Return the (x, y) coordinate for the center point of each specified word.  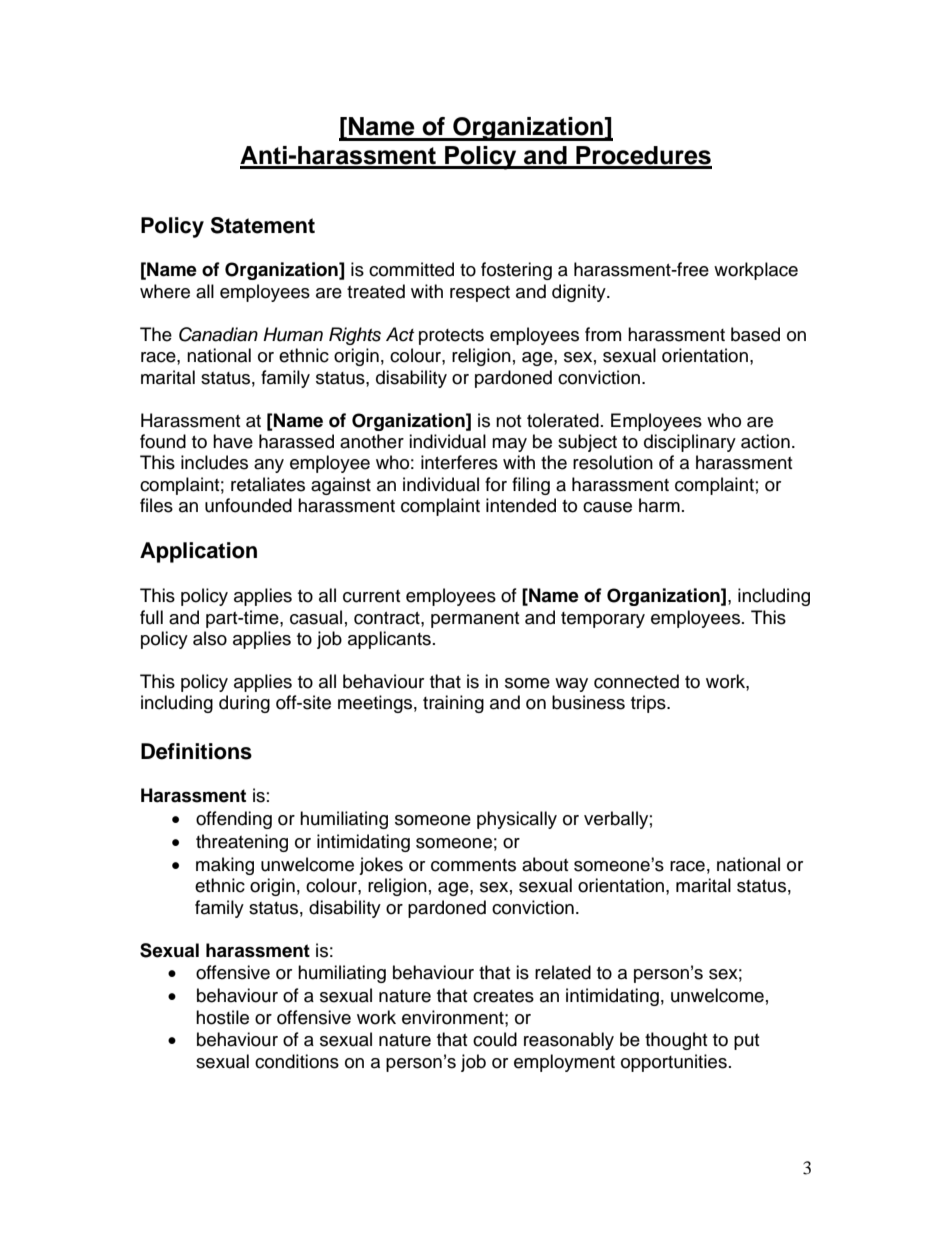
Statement (263, 225)
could (495, 1039)
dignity (580, 293)
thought (676, 1041)
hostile (222, 1017)
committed (411, 269)
